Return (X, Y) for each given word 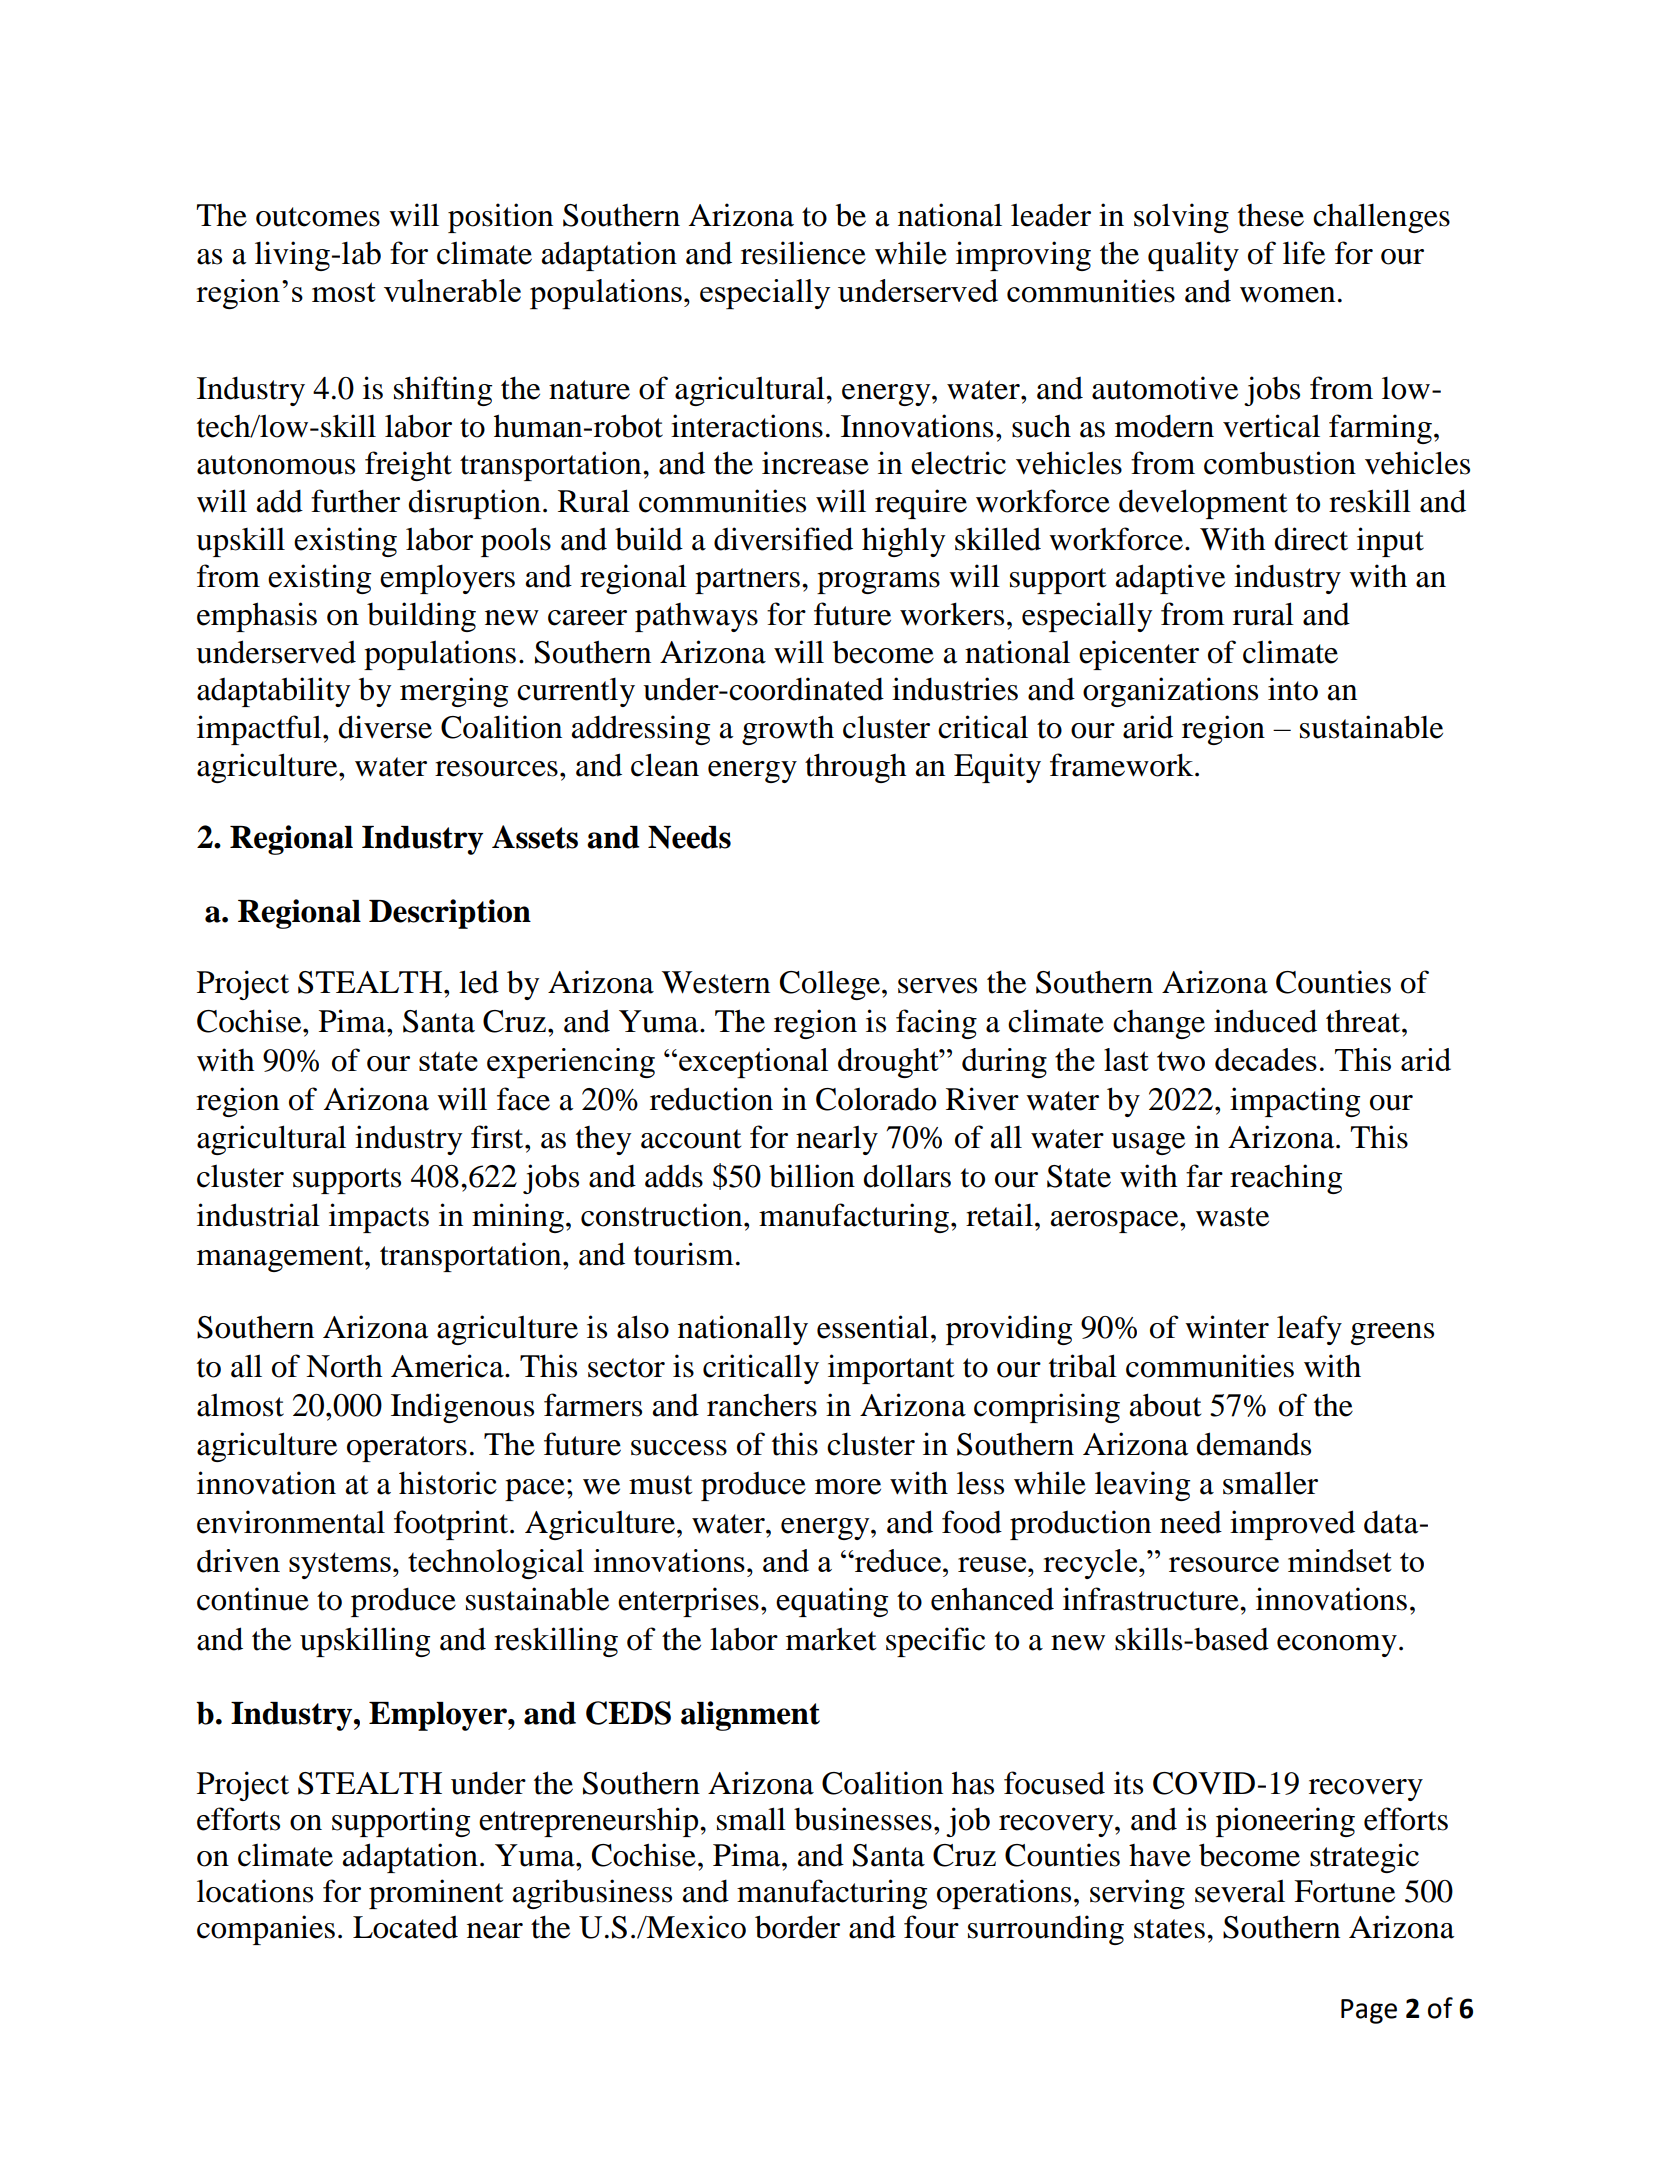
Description (450, 914)
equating (832, 1602)
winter (1227, 1327)
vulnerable (452, 290)
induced (1265, 1021)
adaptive (1170, 579)
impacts (379, 1218)
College (830, 985)
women (1287, 295)
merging (454, 692)
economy (1337, 1646)
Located (405, 1927)
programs (878, 583)
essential (873, 1327)
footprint (452, 1525)
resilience (803, 253)
